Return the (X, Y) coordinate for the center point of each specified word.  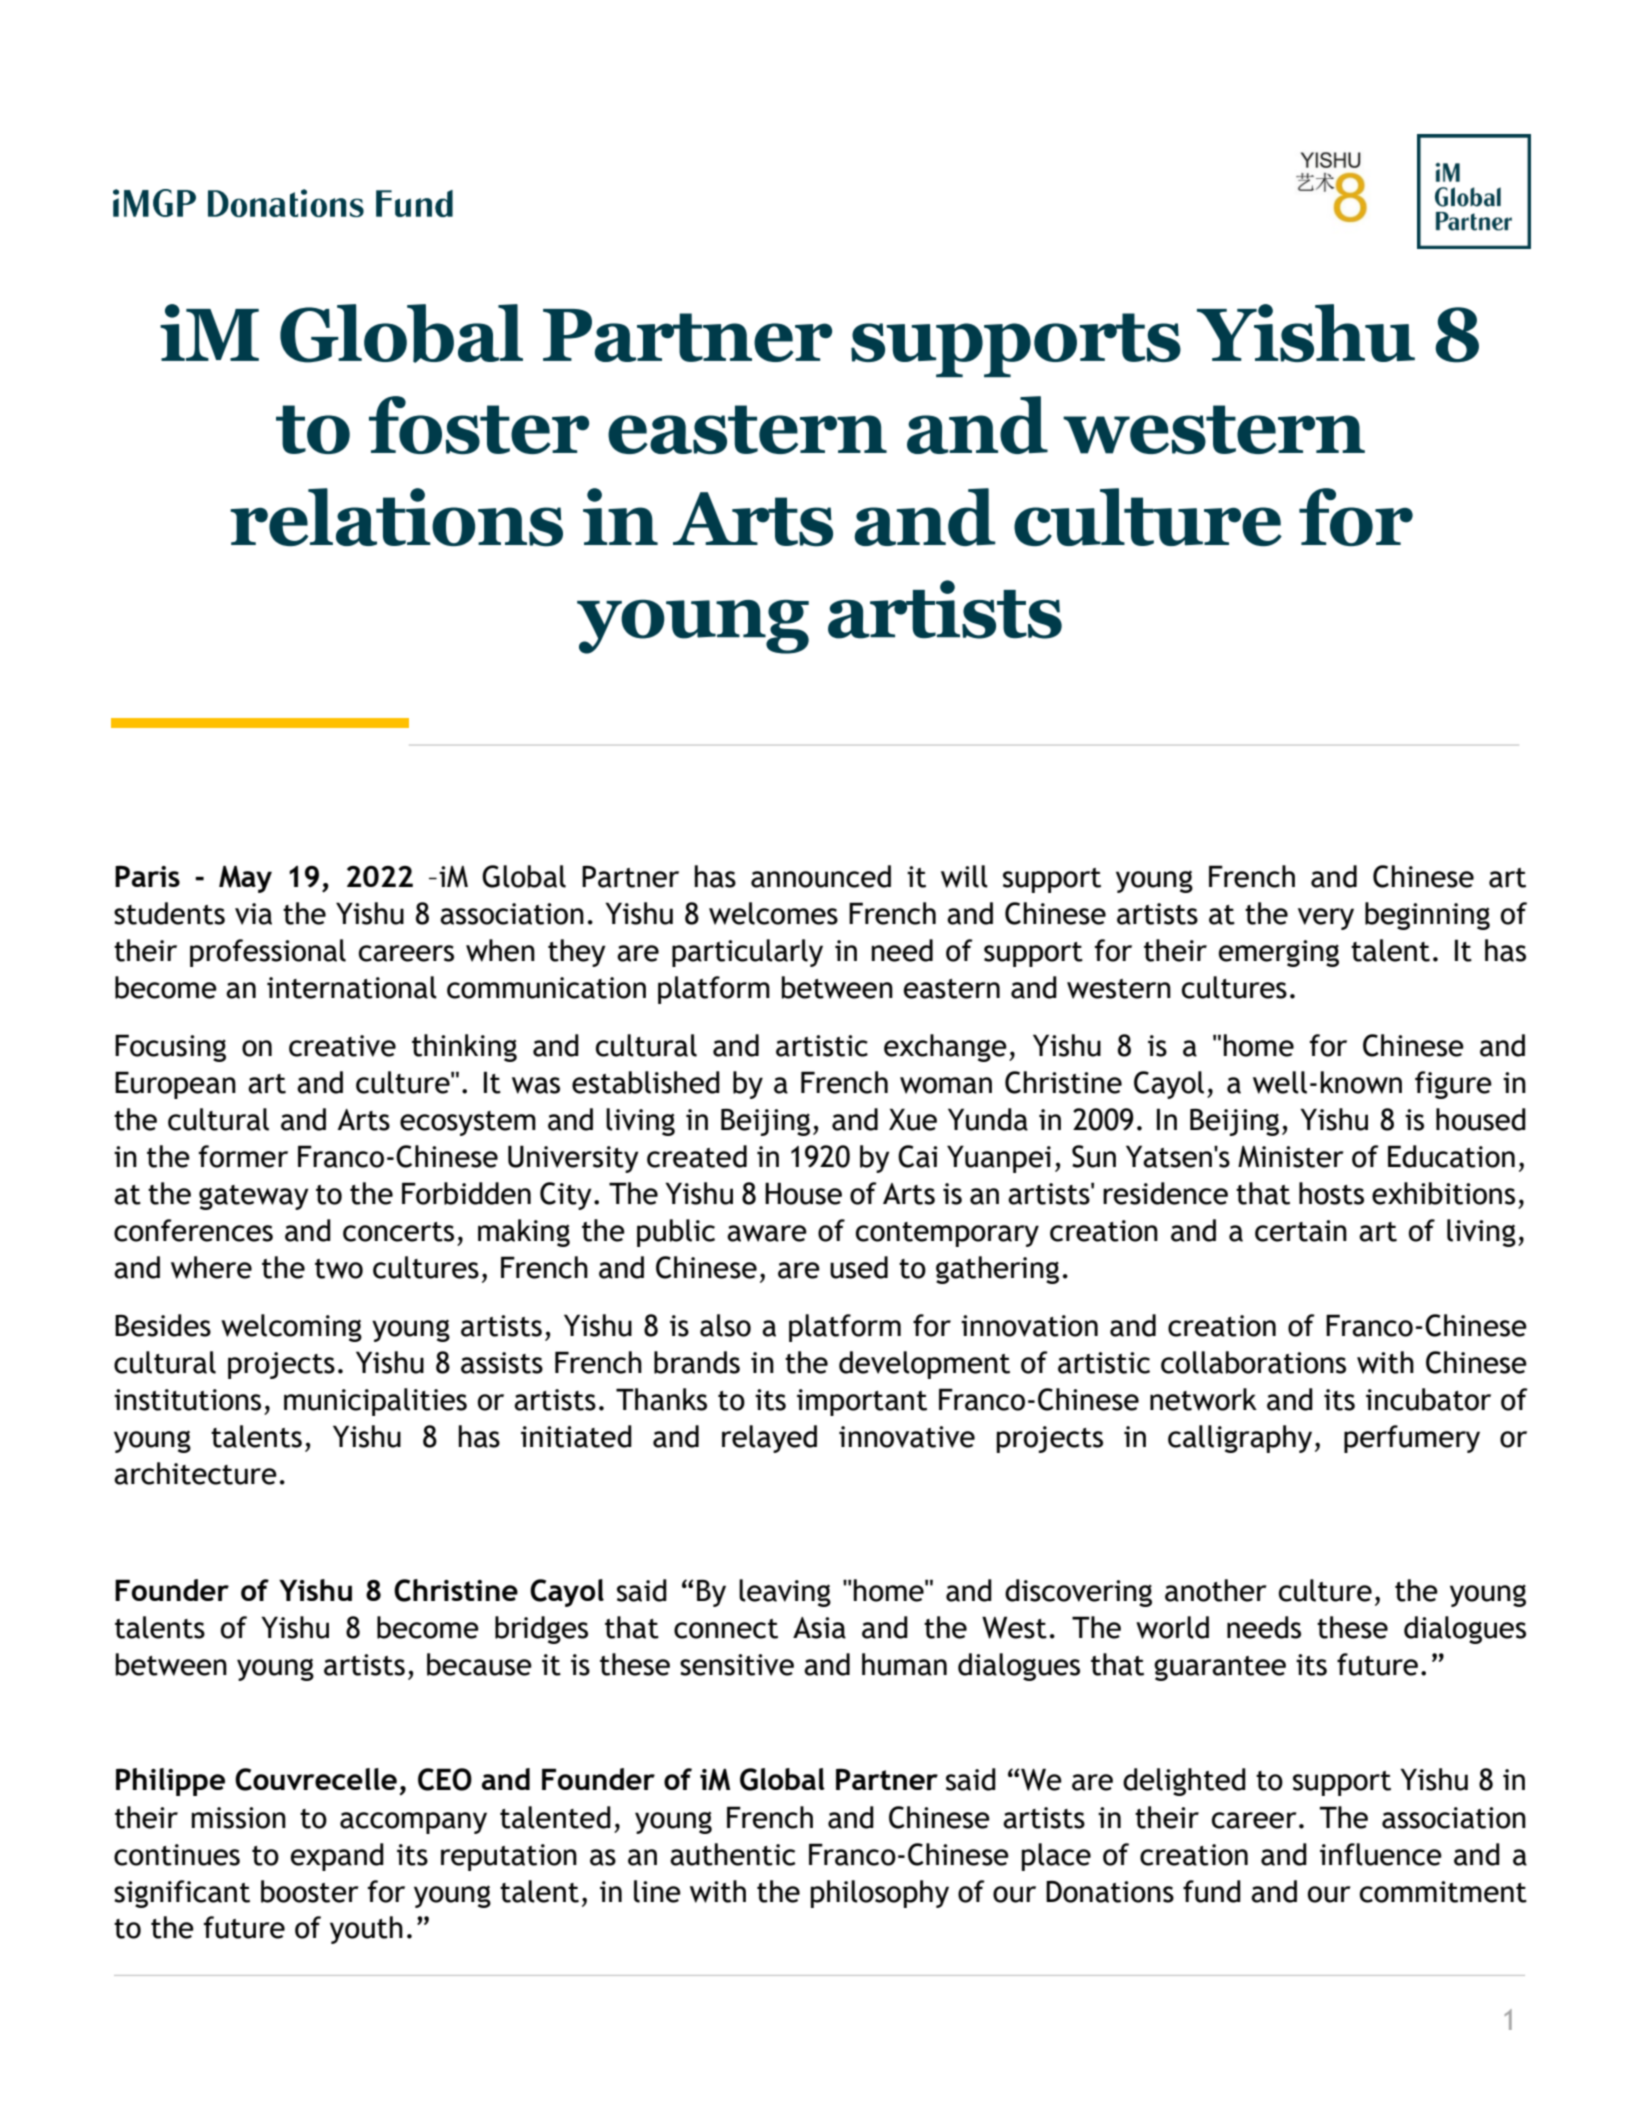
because (479, 1664)
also (725, 1325)
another (1216, 1590)
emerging (1279, 953)
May (245, 879)
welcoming (291, 1328)
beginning (1427, 916)
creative (342, 1046)
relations (396, 517)
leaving (785, 1593)
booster (310, 1891)
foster (479, 425)
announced (821, 876)
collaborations (1253, 1362)
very (1326, 919)
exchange (945, 1048)
